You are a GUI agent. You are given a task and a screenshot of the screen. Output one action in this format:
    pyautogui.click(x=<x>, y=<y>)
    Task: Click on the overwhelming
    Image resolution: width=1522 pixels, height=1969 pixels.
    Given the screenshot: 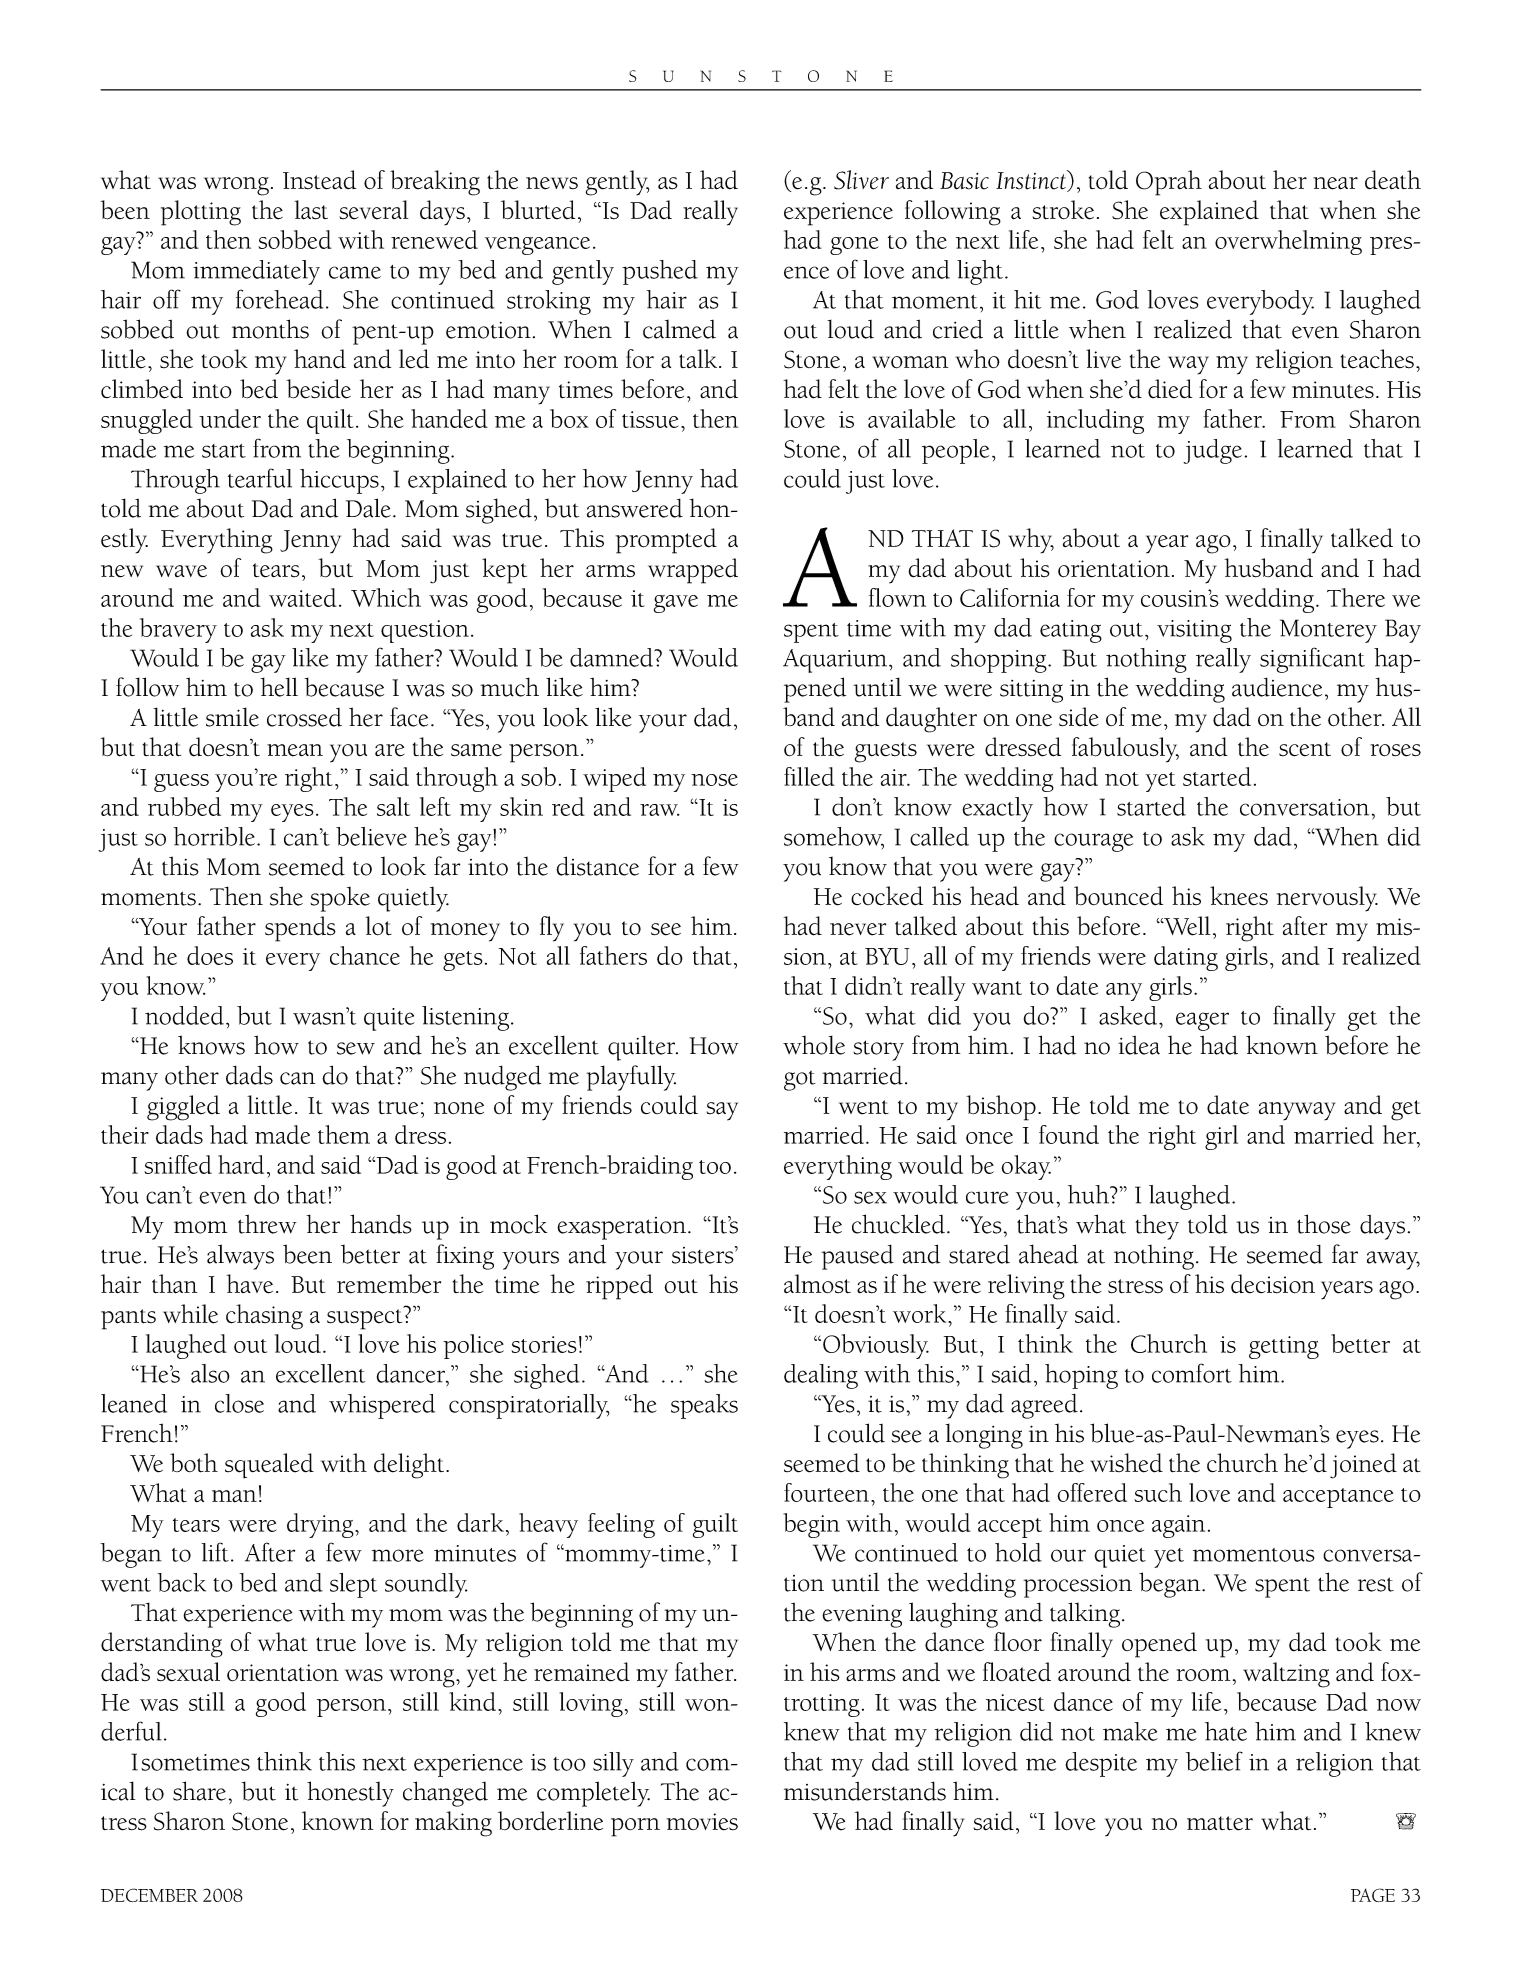 What is the action you would take?
    pyautogui.click(x=1288, y=242)
